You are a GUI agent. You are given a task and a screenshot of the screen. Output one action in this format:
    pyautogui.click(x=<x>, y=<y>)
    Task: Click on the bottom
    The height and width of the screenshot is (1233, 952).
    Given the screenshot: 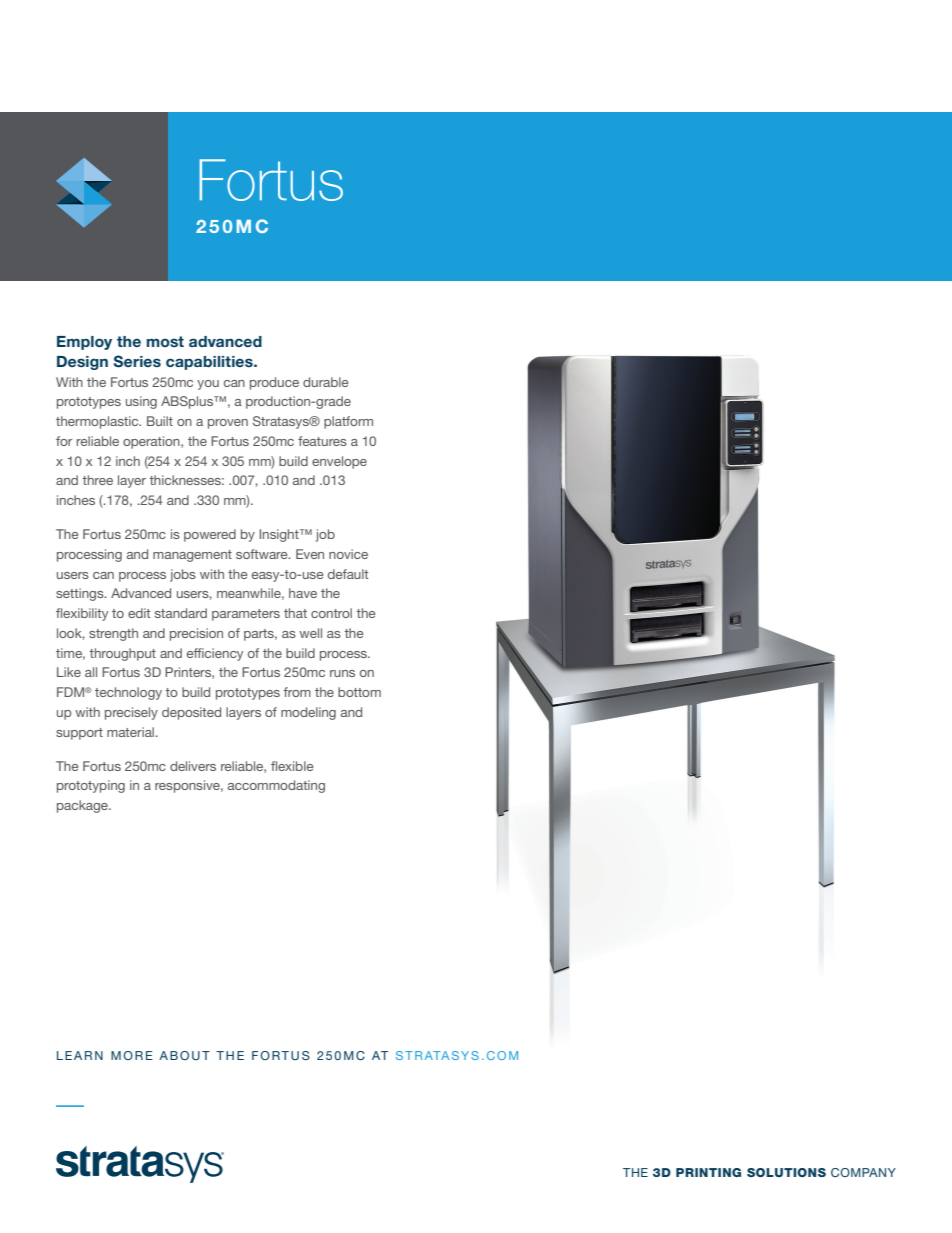 What is the action you would take?
    pyautogui.click(x=359, y=692)
